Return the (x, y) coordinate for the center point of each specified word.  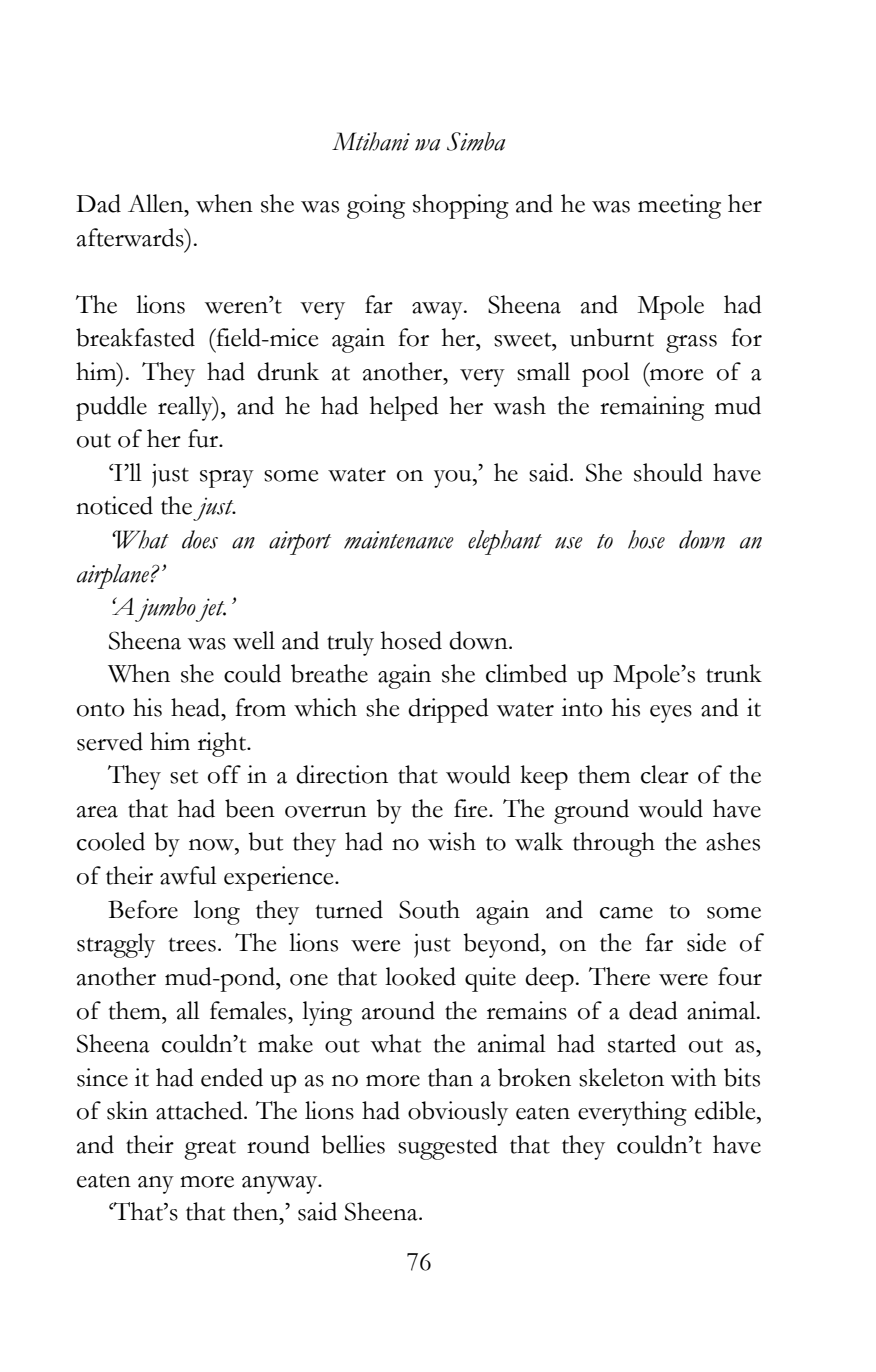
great (210, 1150)
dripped (448, 710)
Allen (157, 203)
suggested (448, 1147)
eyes (671, 714)
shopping (461, 206)
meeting (679, 206)
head (196, 707)
